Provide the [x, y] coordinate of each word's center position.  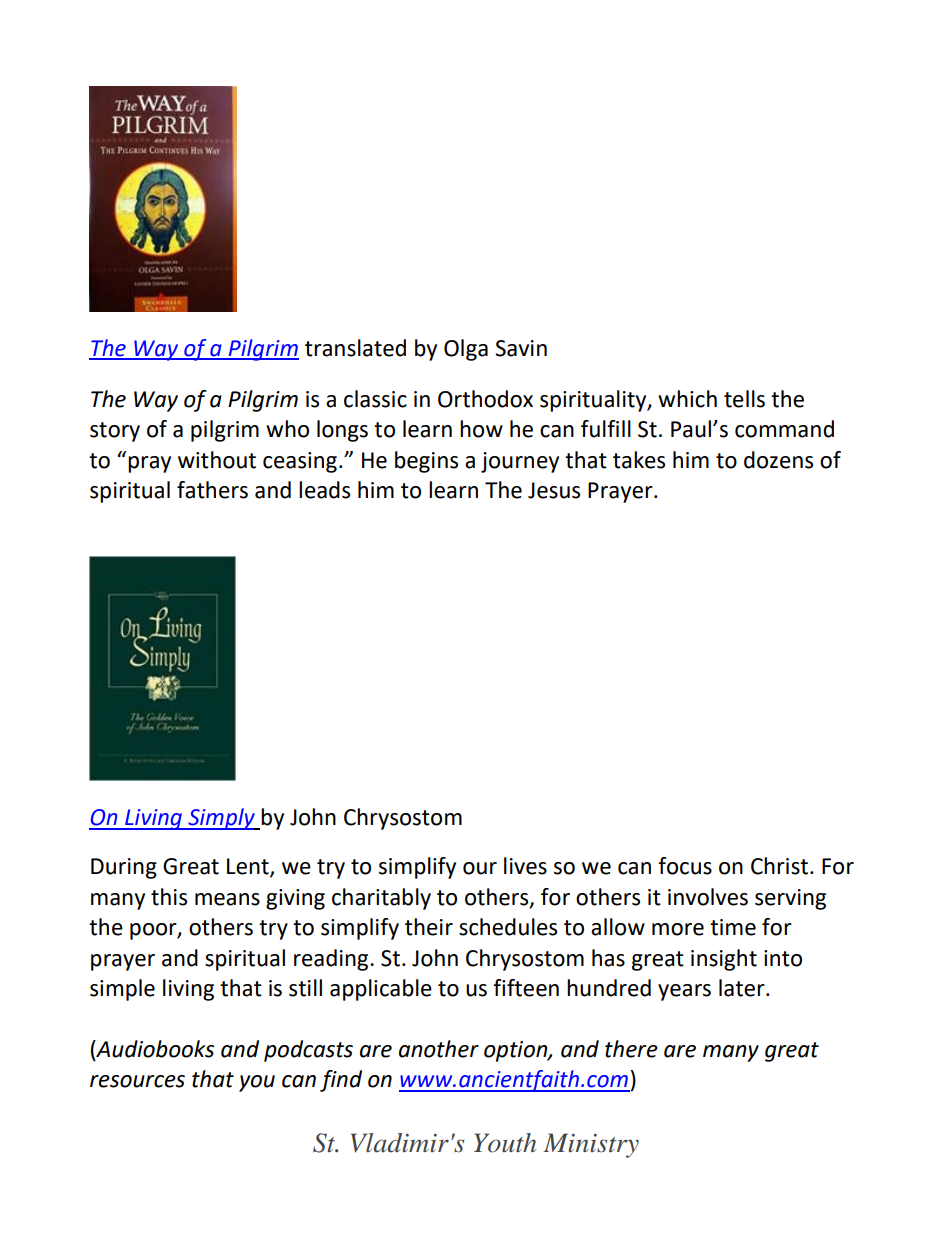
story [115, 432]
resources [137, 1081]
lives [525, 866]
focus [685, 866]
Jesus [554, 490]
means [227, 899]
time [733, 927]
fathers [212, 490]
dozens [778, 460]
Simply [221, 819]
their [429, 927]
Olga [466, 350]
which [687, 399]
